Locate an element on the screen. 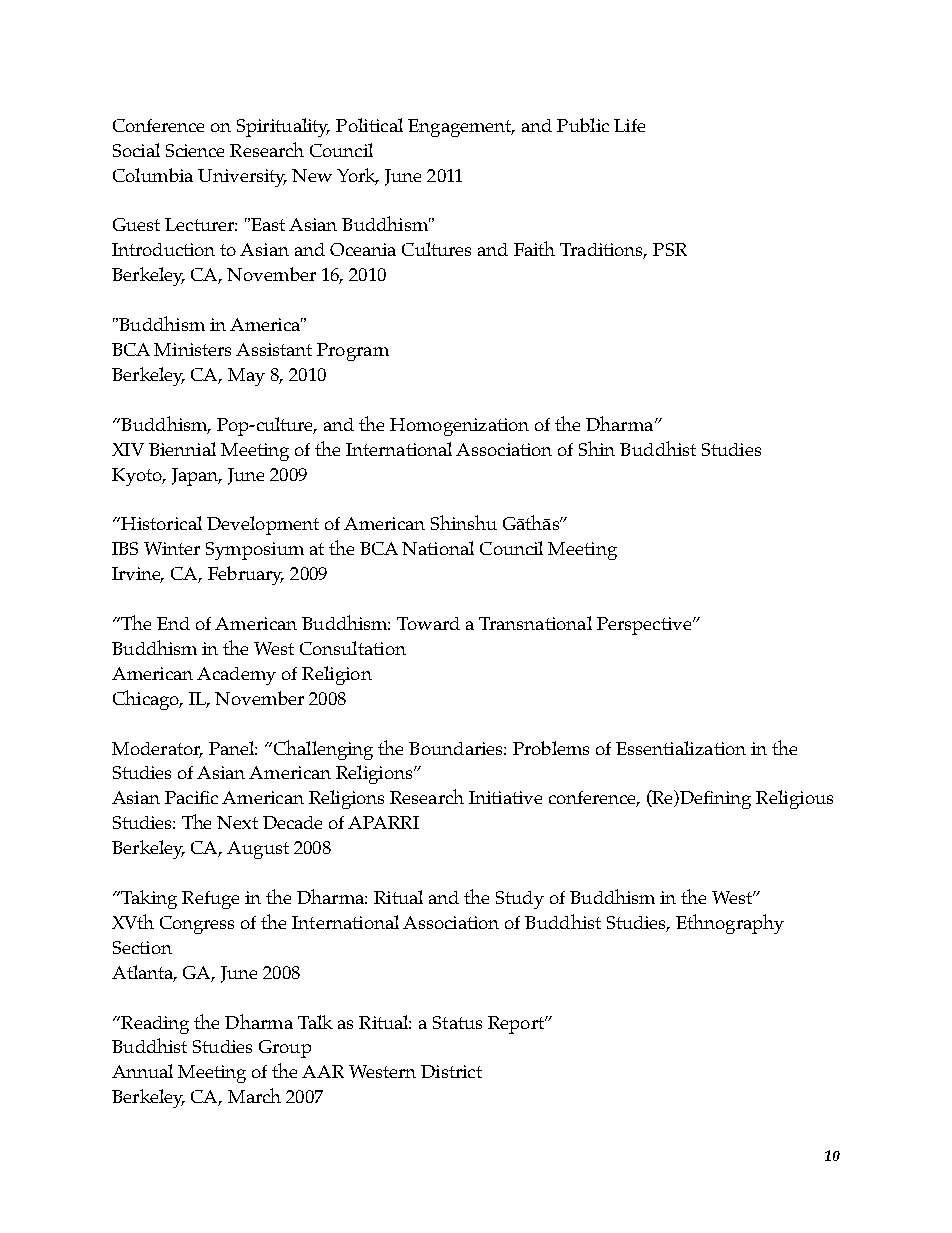 This screenshot has height=1233, width=952. Ethnography is located at coordinates (730, 924).
